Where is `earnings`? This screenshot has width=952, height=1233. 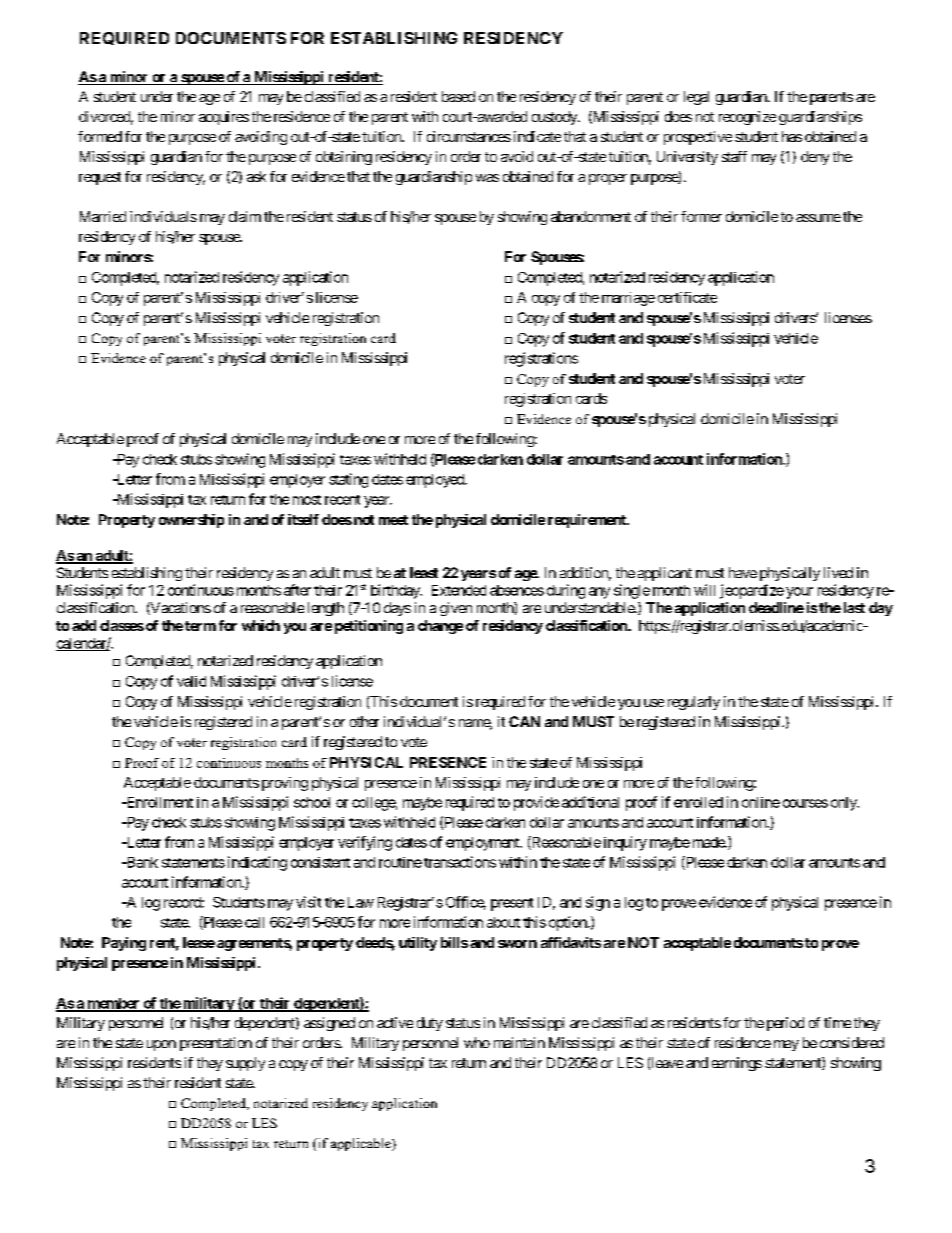 earnings is located at coordinates (737, 1064).
